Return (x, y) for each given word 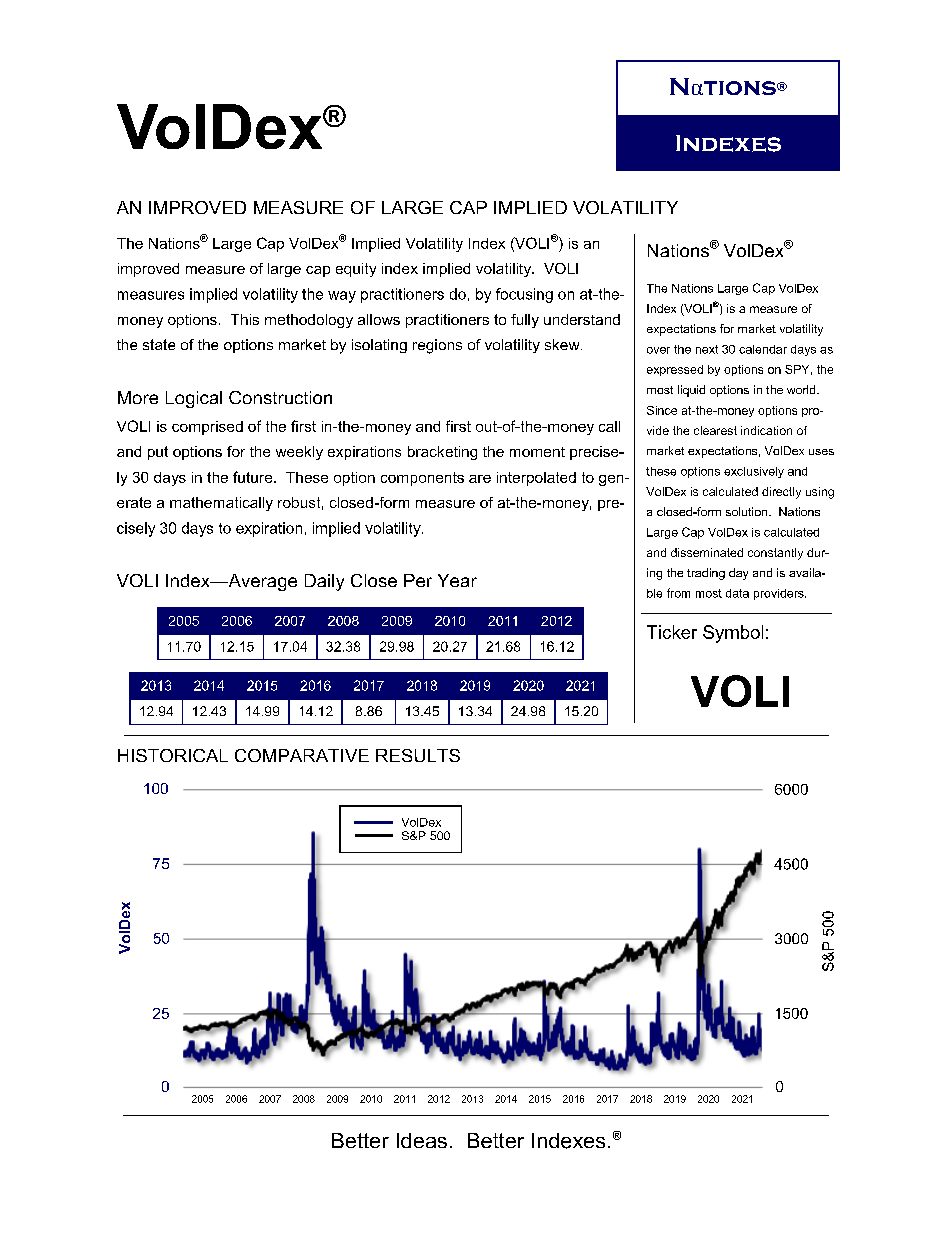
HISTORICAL (173, 755)
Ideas (422, 1140)
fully (525, 321)
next (707, 349)
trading (706, 574)
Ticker (672, 632)
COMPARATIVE (302, 755)
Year (457, 580)
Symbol (733, 634)
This (245, 319)
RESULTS (418, 755)
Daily (324, 582)
